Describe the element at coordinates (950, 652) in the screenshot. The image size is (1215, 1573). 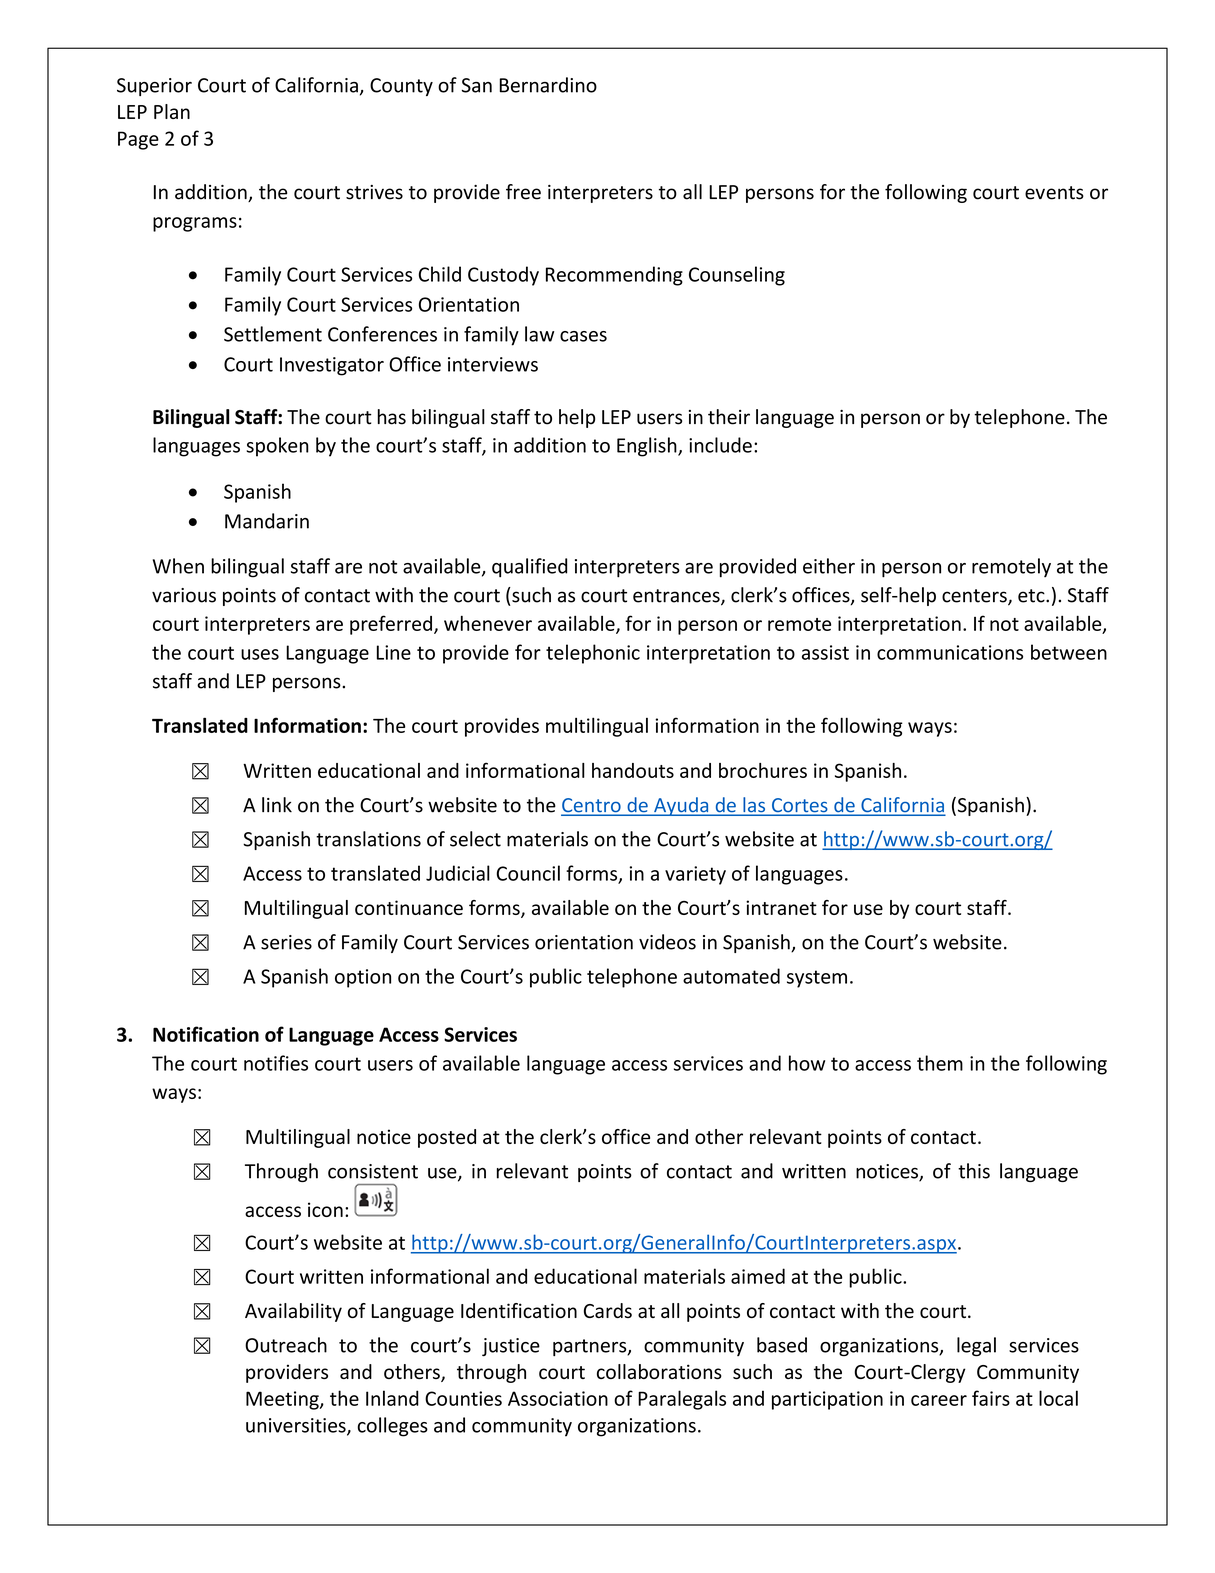
I see `communications` at that location.
